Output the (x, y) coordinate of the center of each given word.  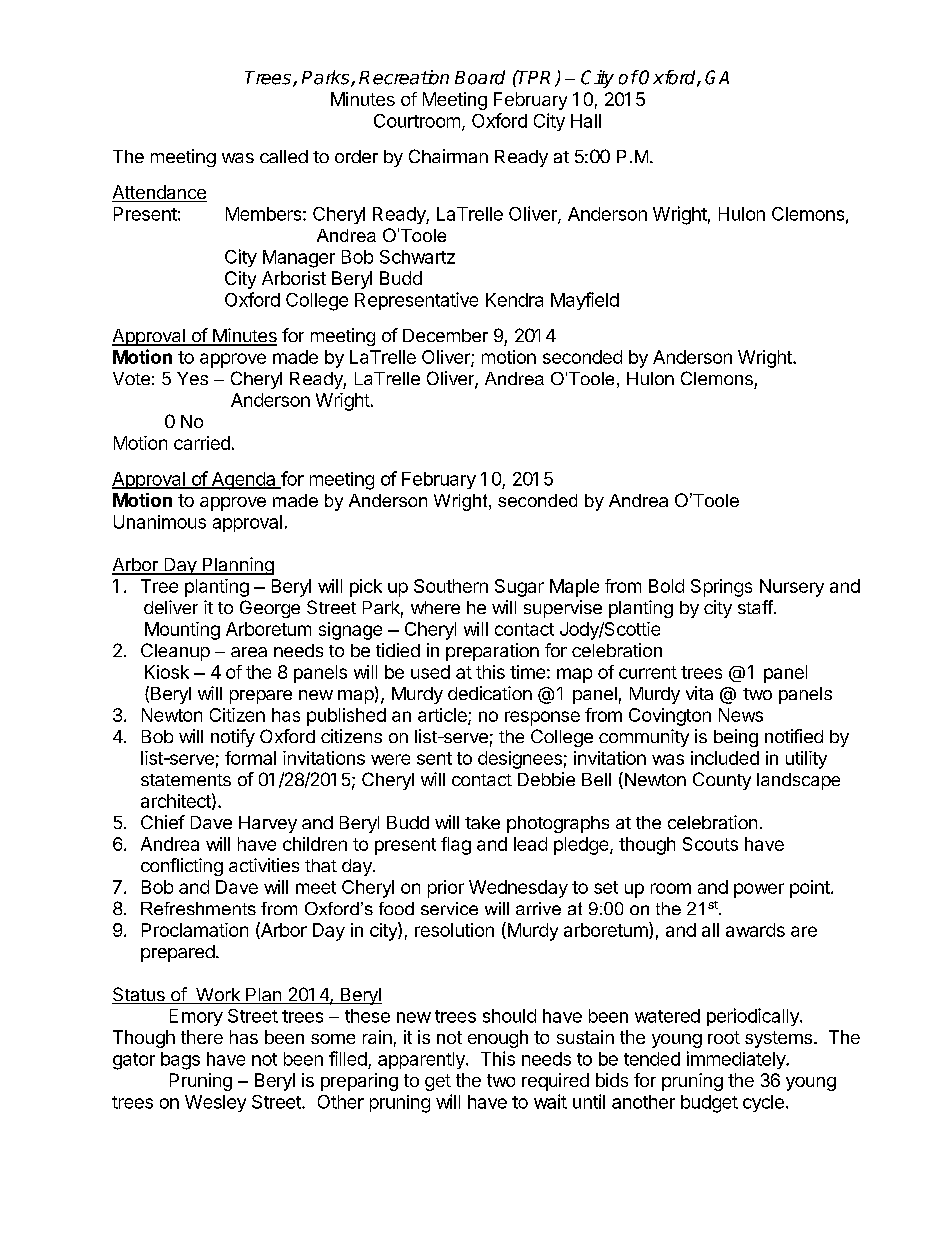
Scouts (710, 844)
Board (480, 77)
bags (180, 1061)
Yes (192, 378)
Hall (586, 121)
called (284, 156)
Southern (451, 586)
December (445, 335)
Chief (163, 822)
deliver (171, 607)
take (482, 822)
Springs (721, 588)
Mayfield (585, 301)
